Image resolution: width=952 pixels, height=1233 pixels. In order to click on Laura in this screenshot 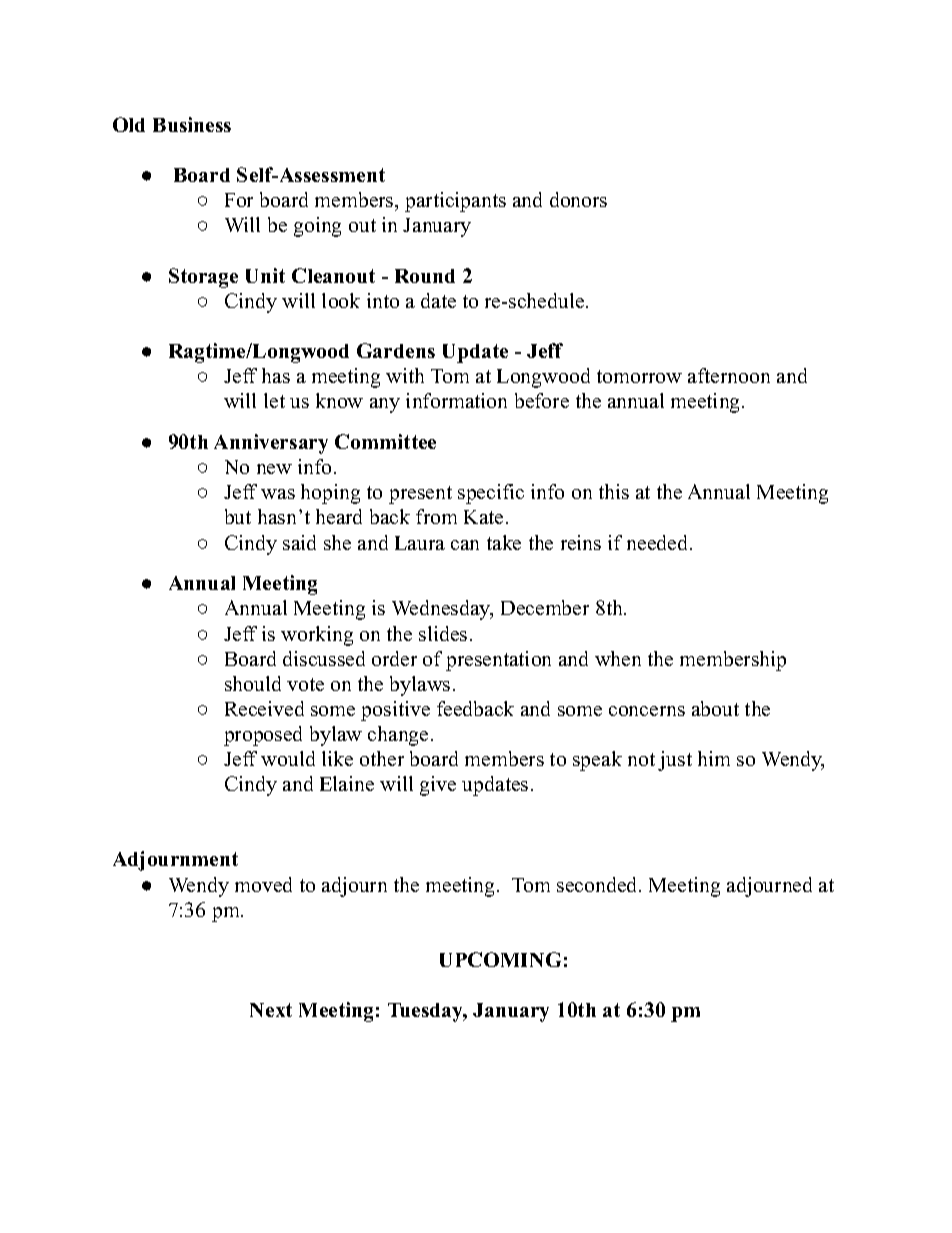, I will do `click(420, 543)`.
